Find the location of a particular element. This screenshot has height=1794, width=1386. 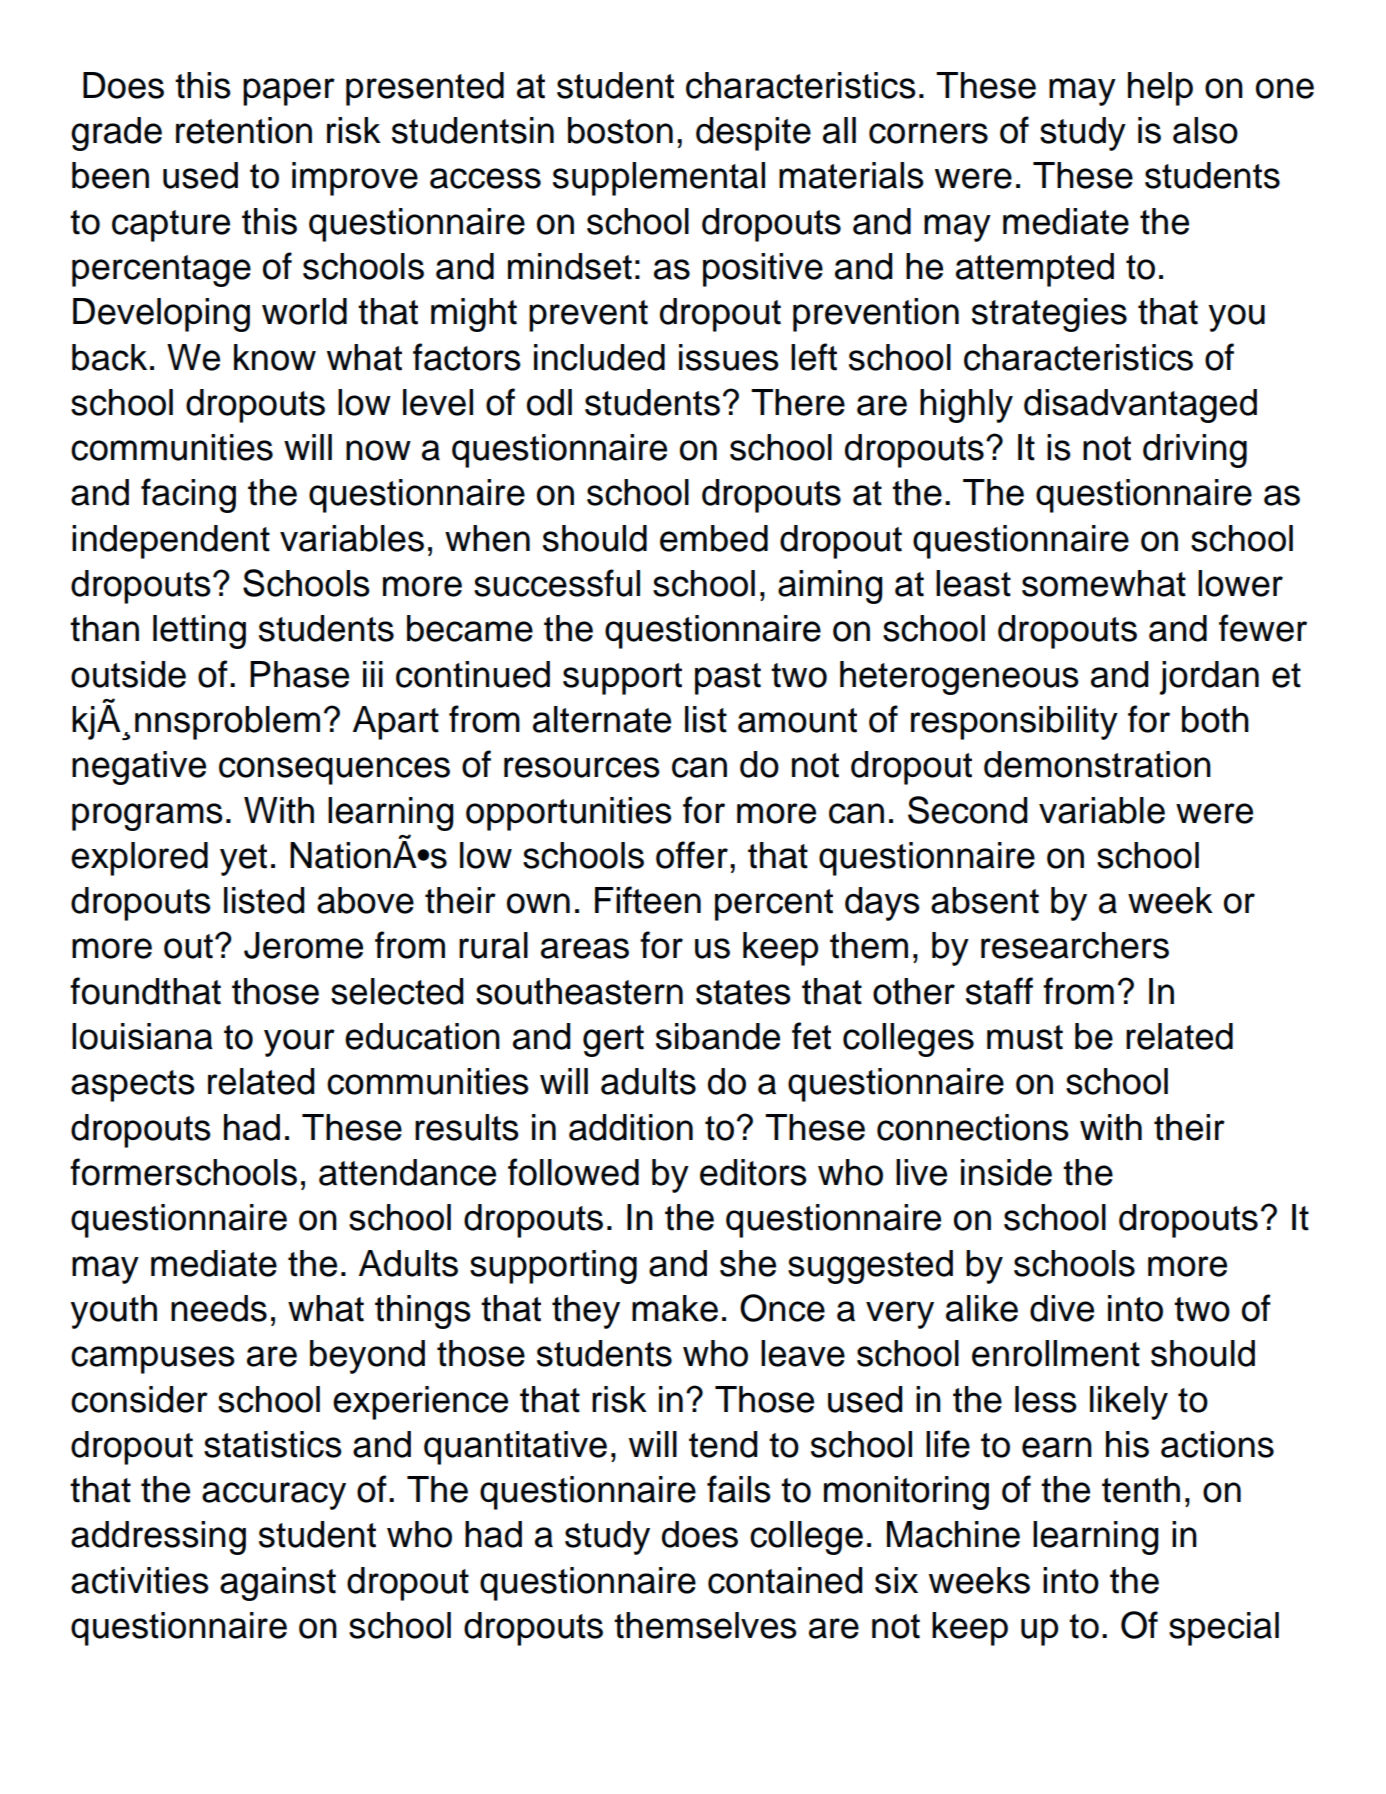

your is located at coordinates (299, 1043).
